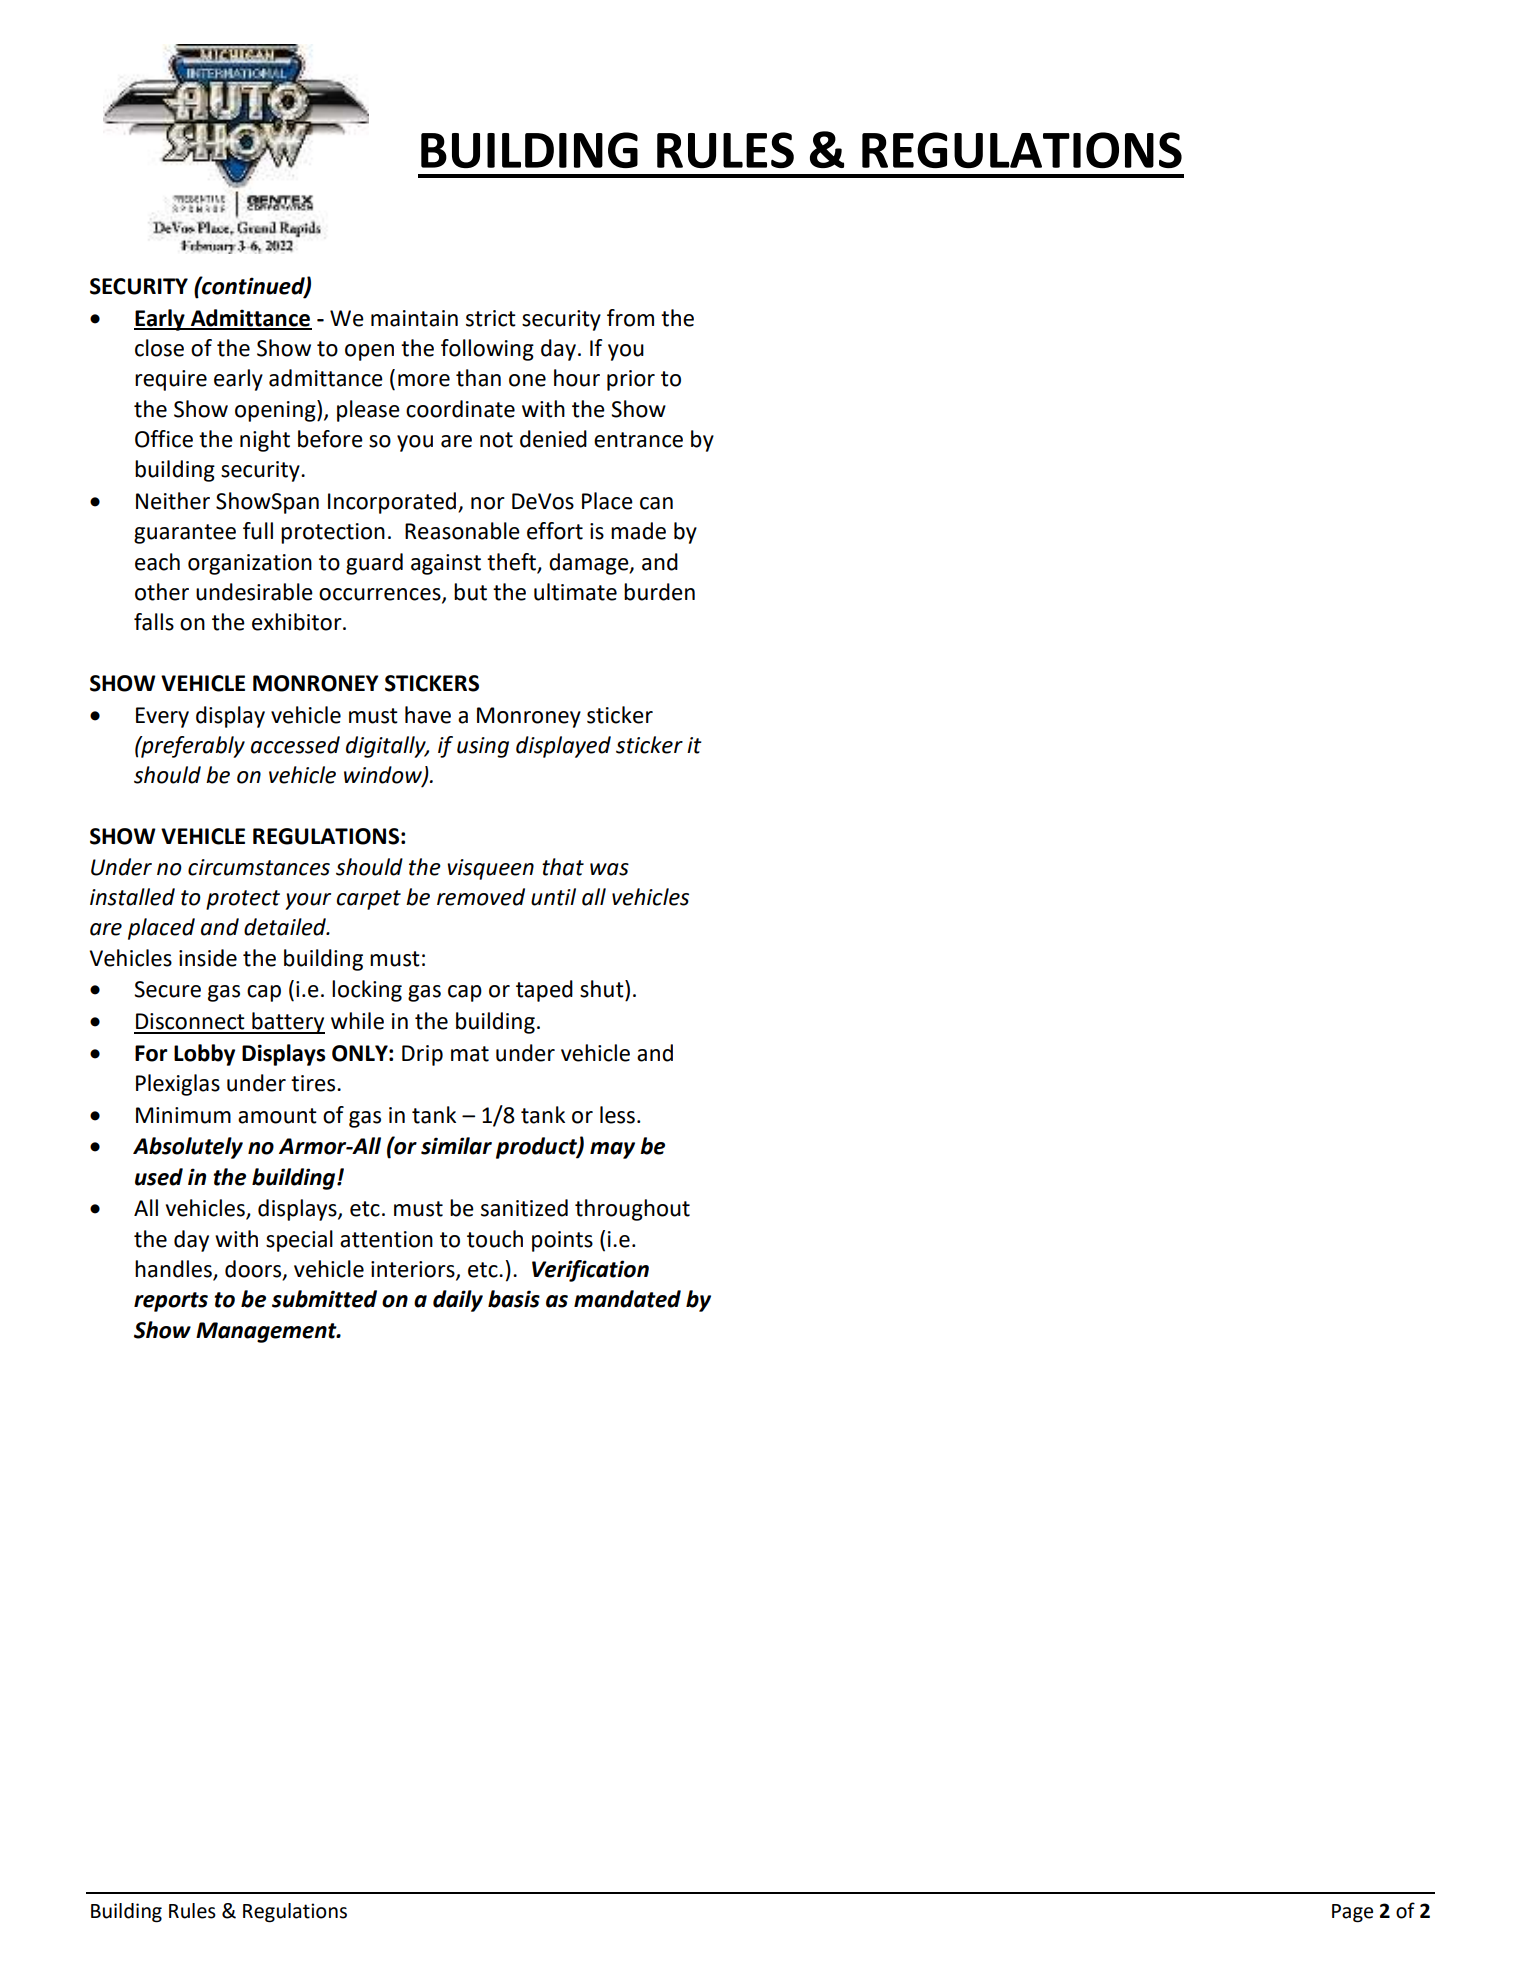 The image size is (1520, 1968). I want to click on mandated, so click(627, 1299).
